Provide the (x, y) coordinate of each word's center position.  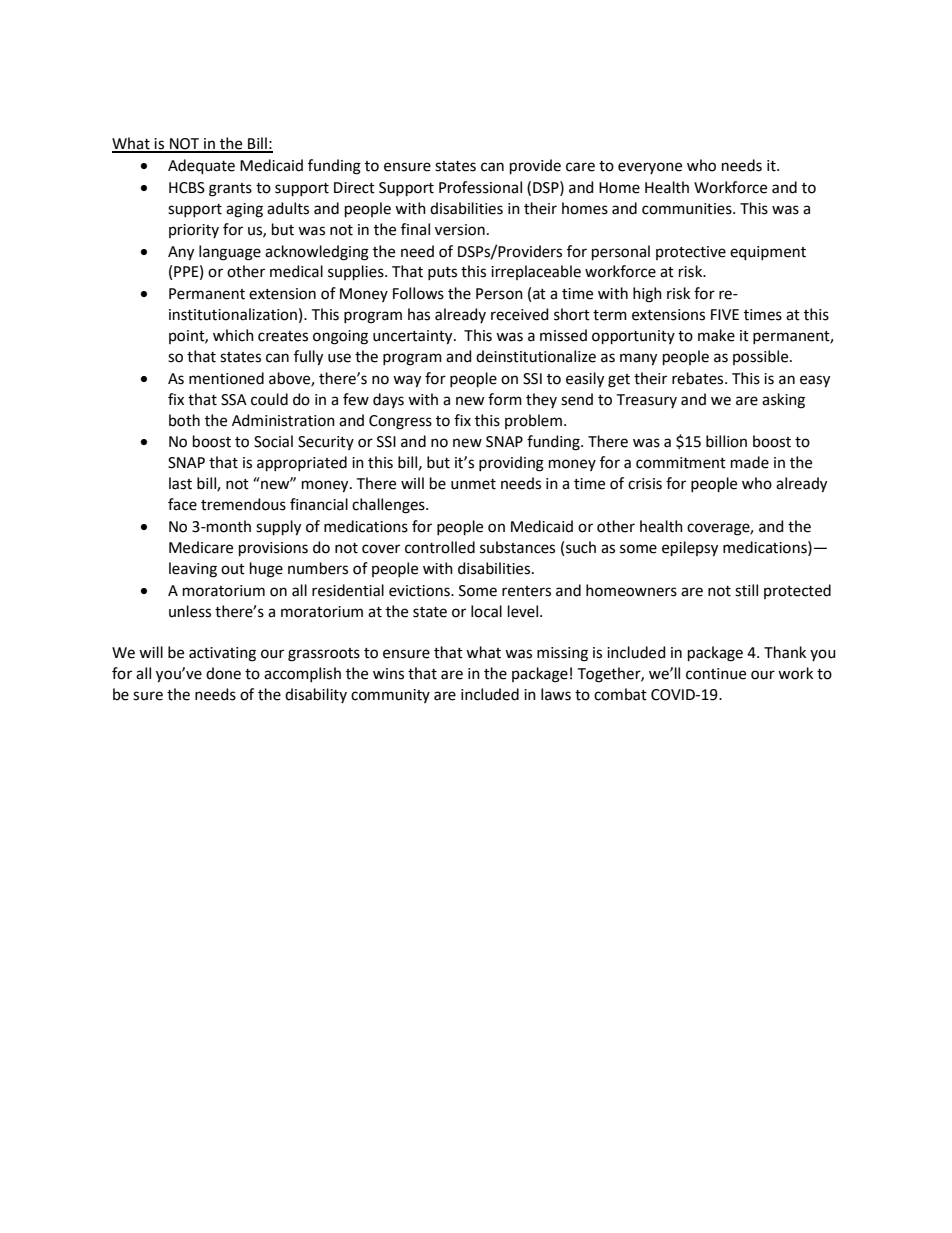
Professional (480, 187)
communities (688, 209)
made (750, 462)
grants (230, 190)
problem (533, 421)
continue (716, 674)
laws (556, 694)
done (223, 673)
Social (273, 441)
